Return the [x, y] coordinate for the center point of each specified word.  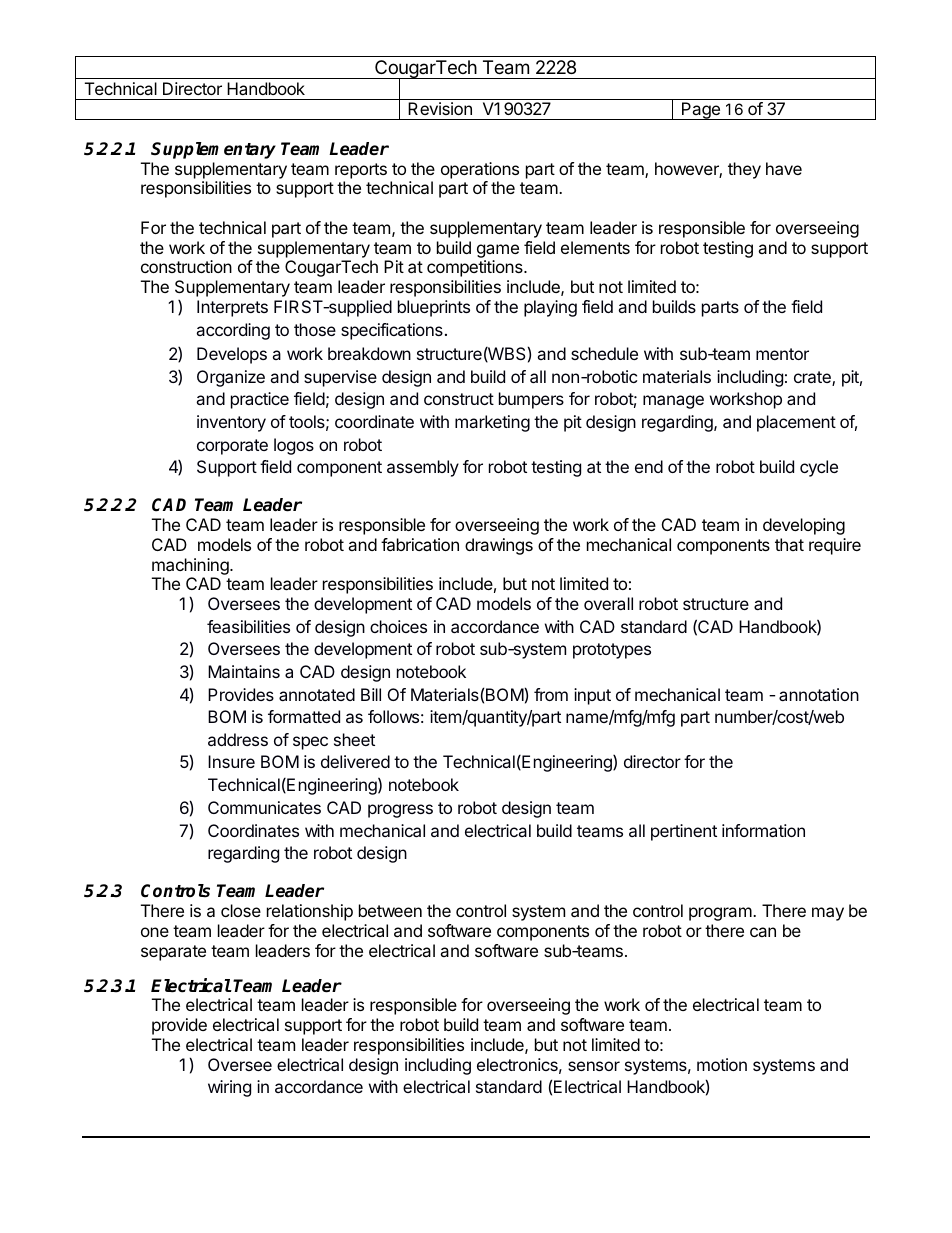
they [744, 170]
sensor [594, 1066]
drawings [499, 546]
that [789, 544]
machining [191, 566]
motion [722, 1064]
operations [480, 170]
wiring [229, 1088]
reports [361, 171]
